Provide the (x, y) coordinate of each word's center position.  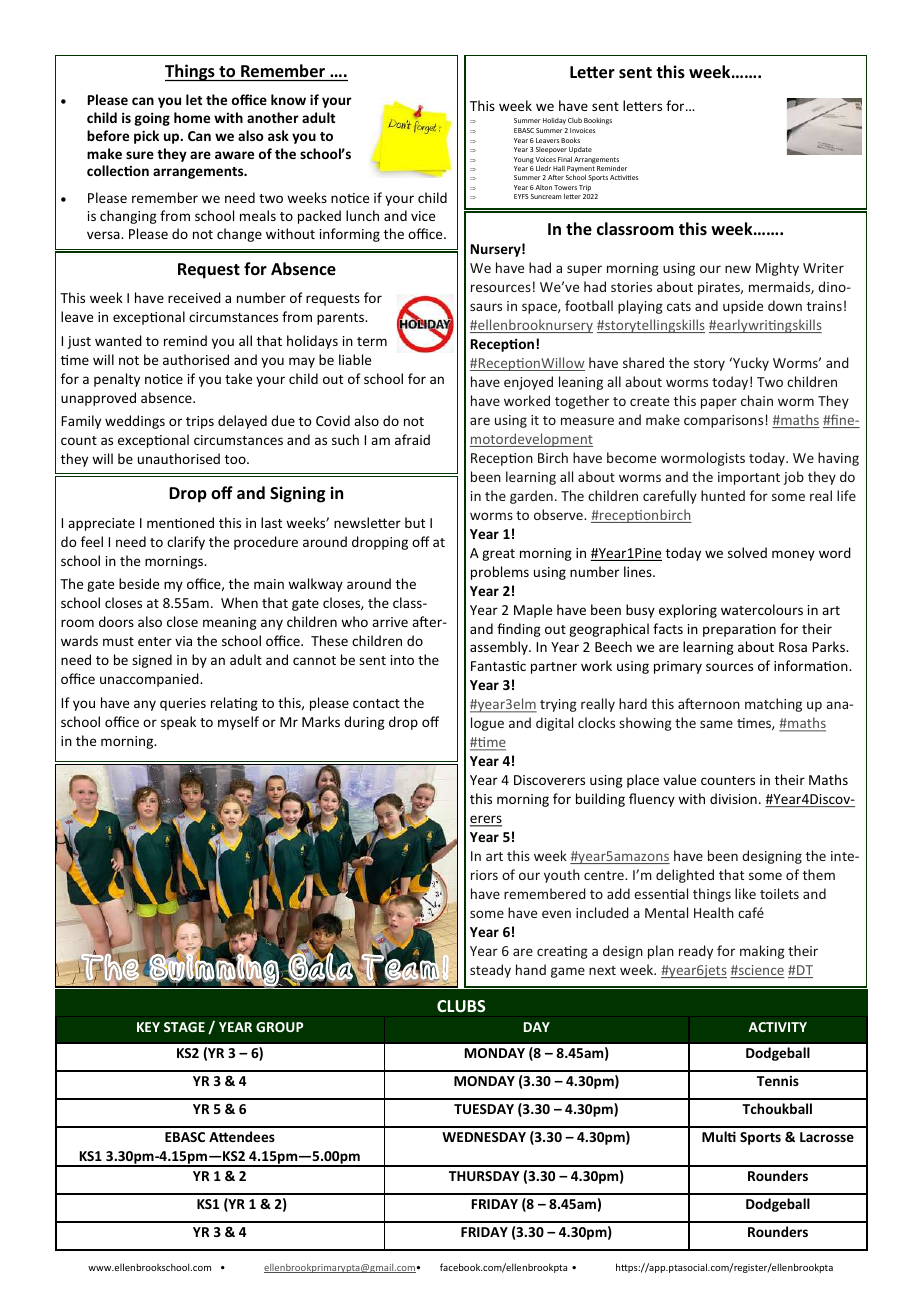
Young (524, 160)
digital (554, 724)
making (762, 952)
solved (747, 552)
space (540, 308)
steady (490, 971)
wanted (118, 340)
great (498, 555)
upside (743, 307)
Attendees (242, 1136)
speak (178, 723)
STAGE (184, 1027)
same (716, 724)
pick (146, 137)
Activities (624, 177)
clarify (186, 543)
